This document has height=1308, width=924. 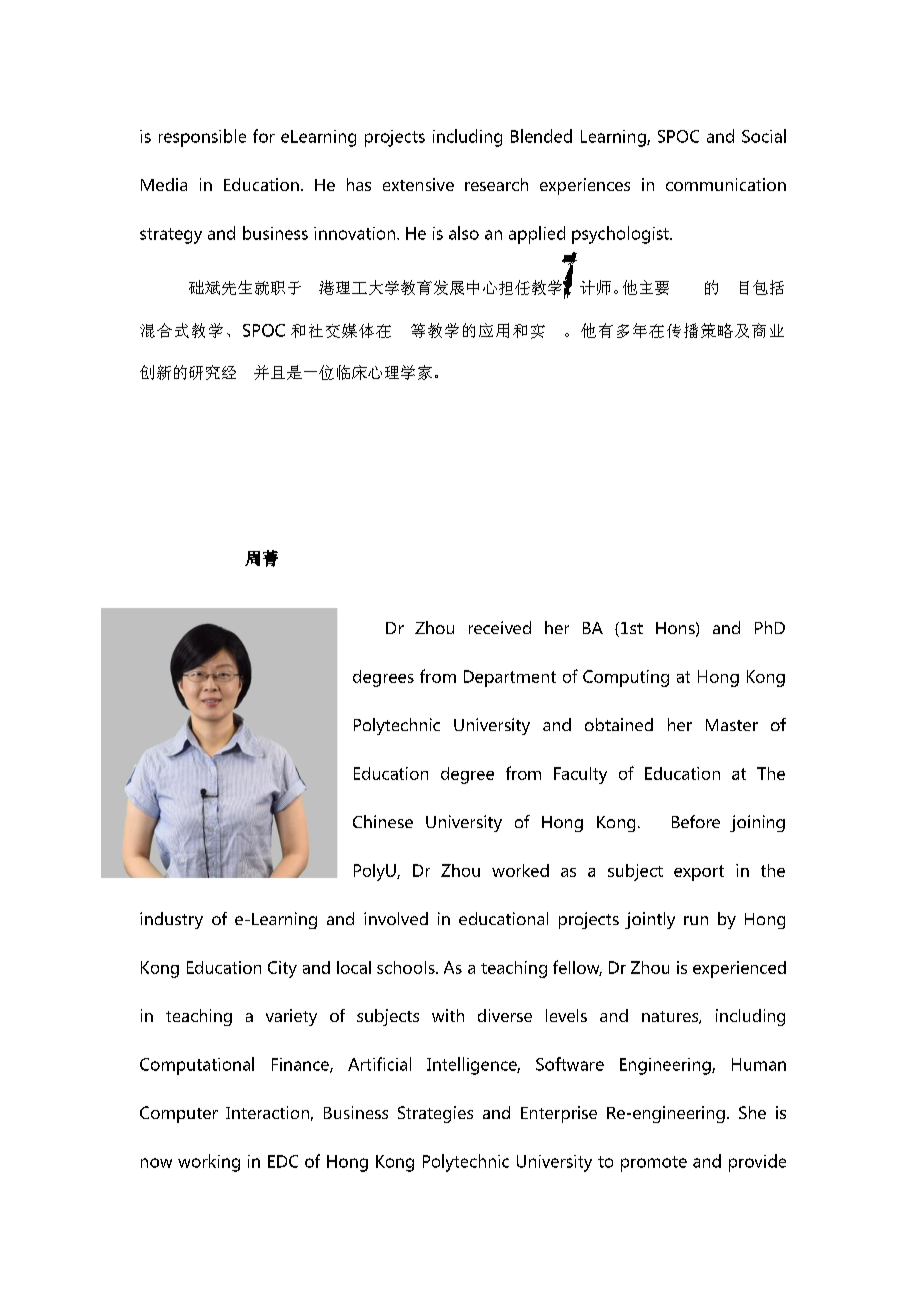 What do you see at coordinates (626, 678) in the document?
I see `Computing` at bounding box center [626, 678].
